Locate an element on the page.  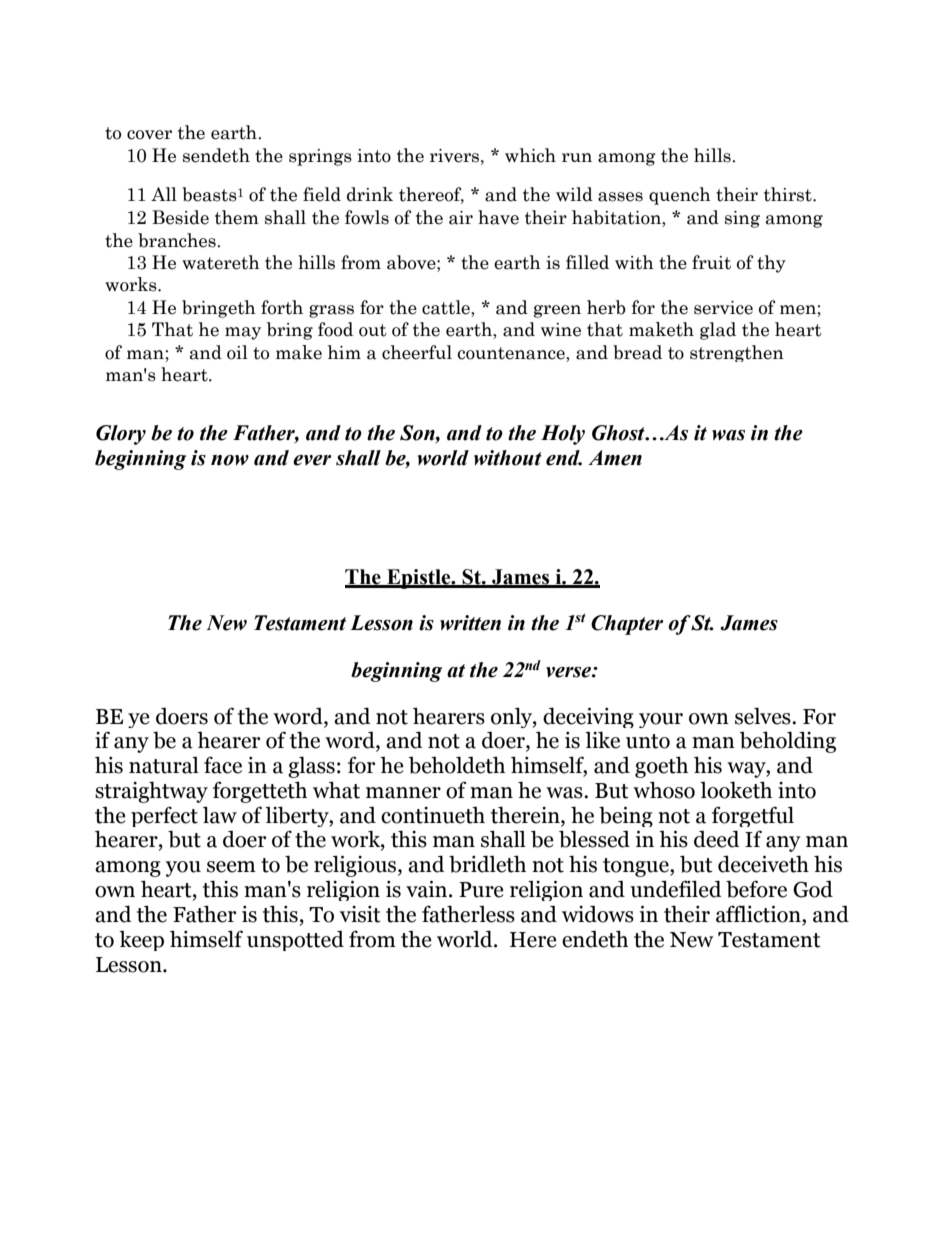
keep is located at coordinates (141, 941).
